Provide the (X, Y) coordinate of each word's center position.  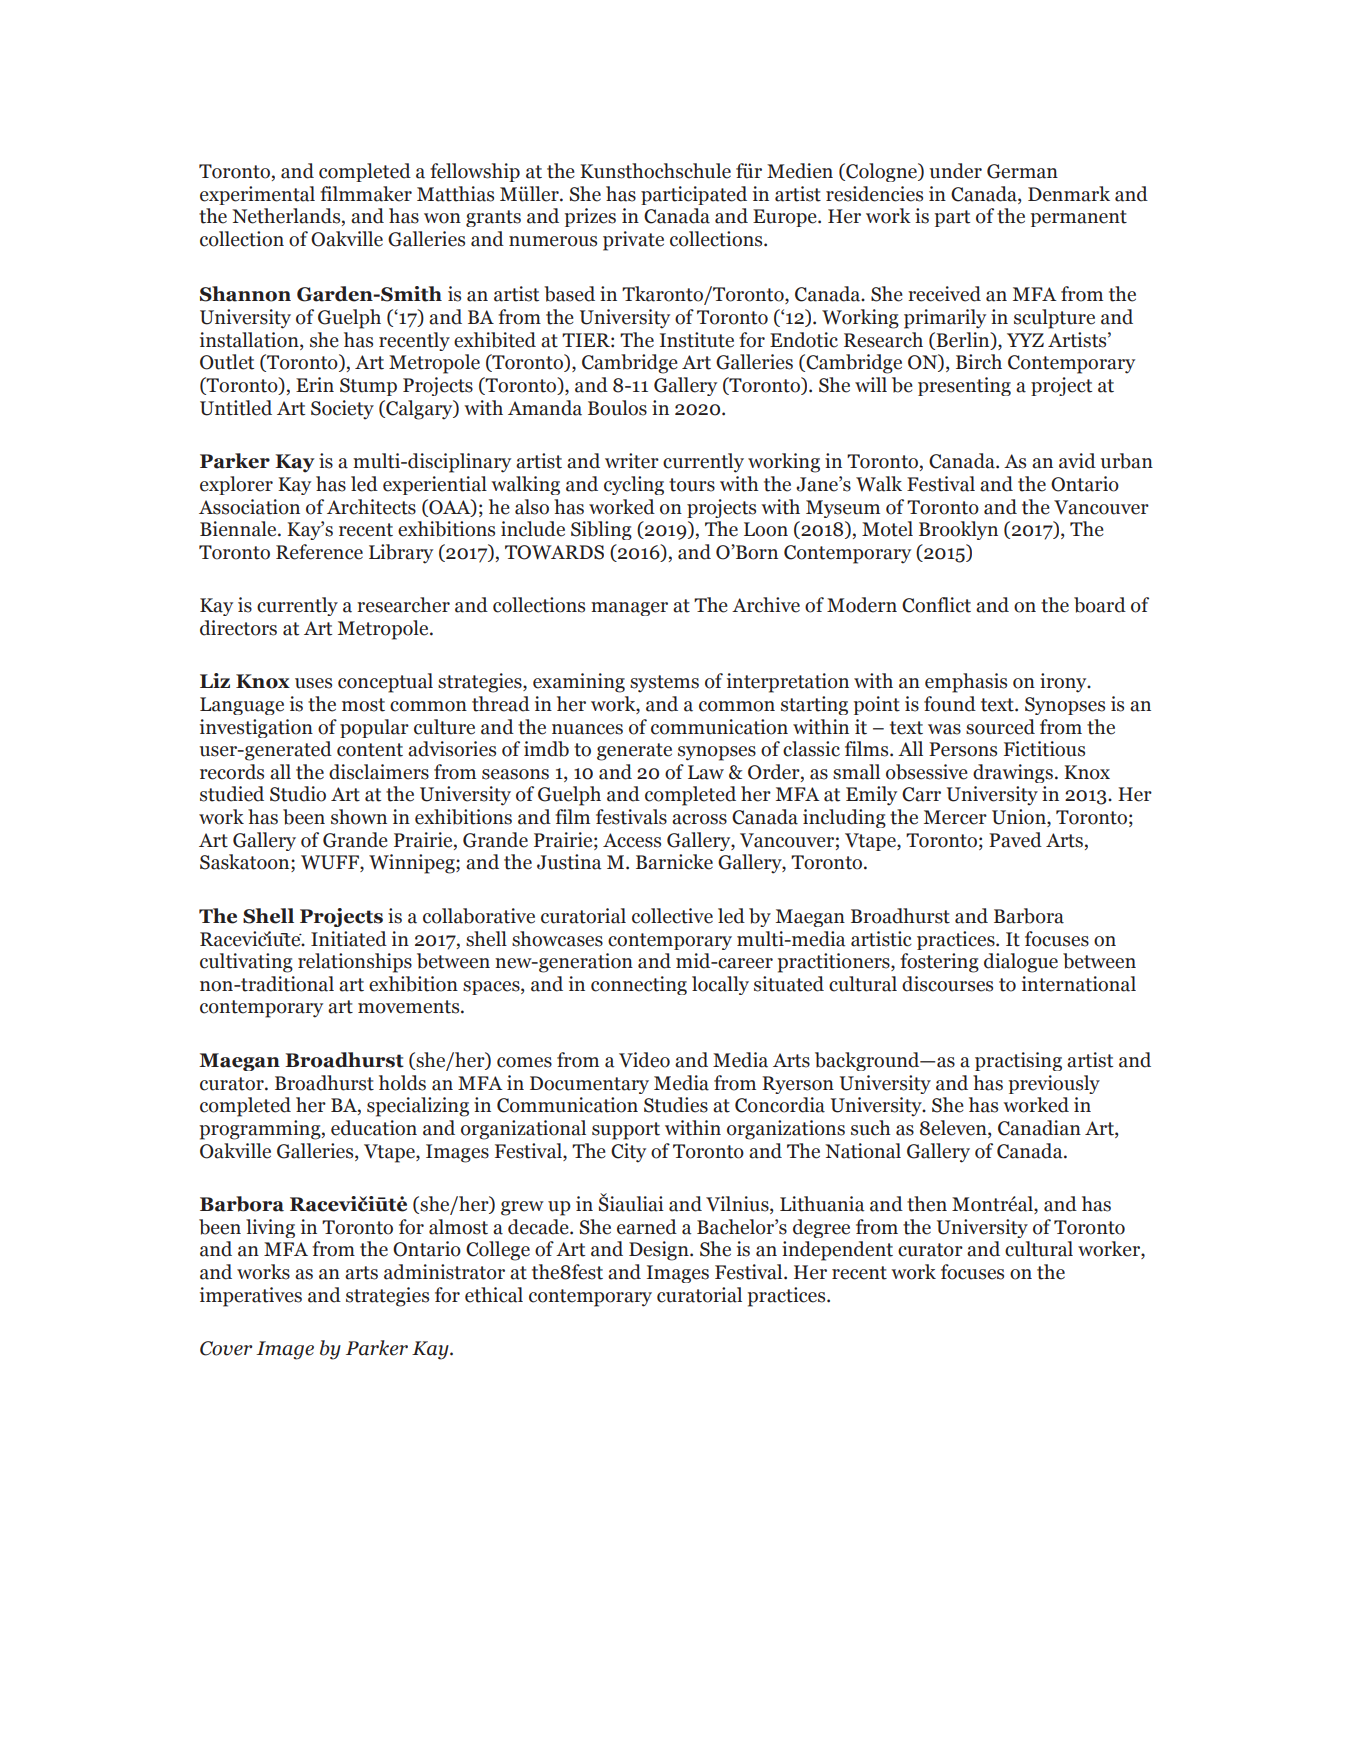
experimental (257, 195)
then (927, 1204)
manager (629, 609)
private (633, 241)
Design (660, 1251)
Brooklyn (958, 530)
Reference (319, 552)
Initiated (349, 939)
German (1022, 171)
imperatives (251, 1297)
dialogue (1021, 963)
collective (672, 916)
